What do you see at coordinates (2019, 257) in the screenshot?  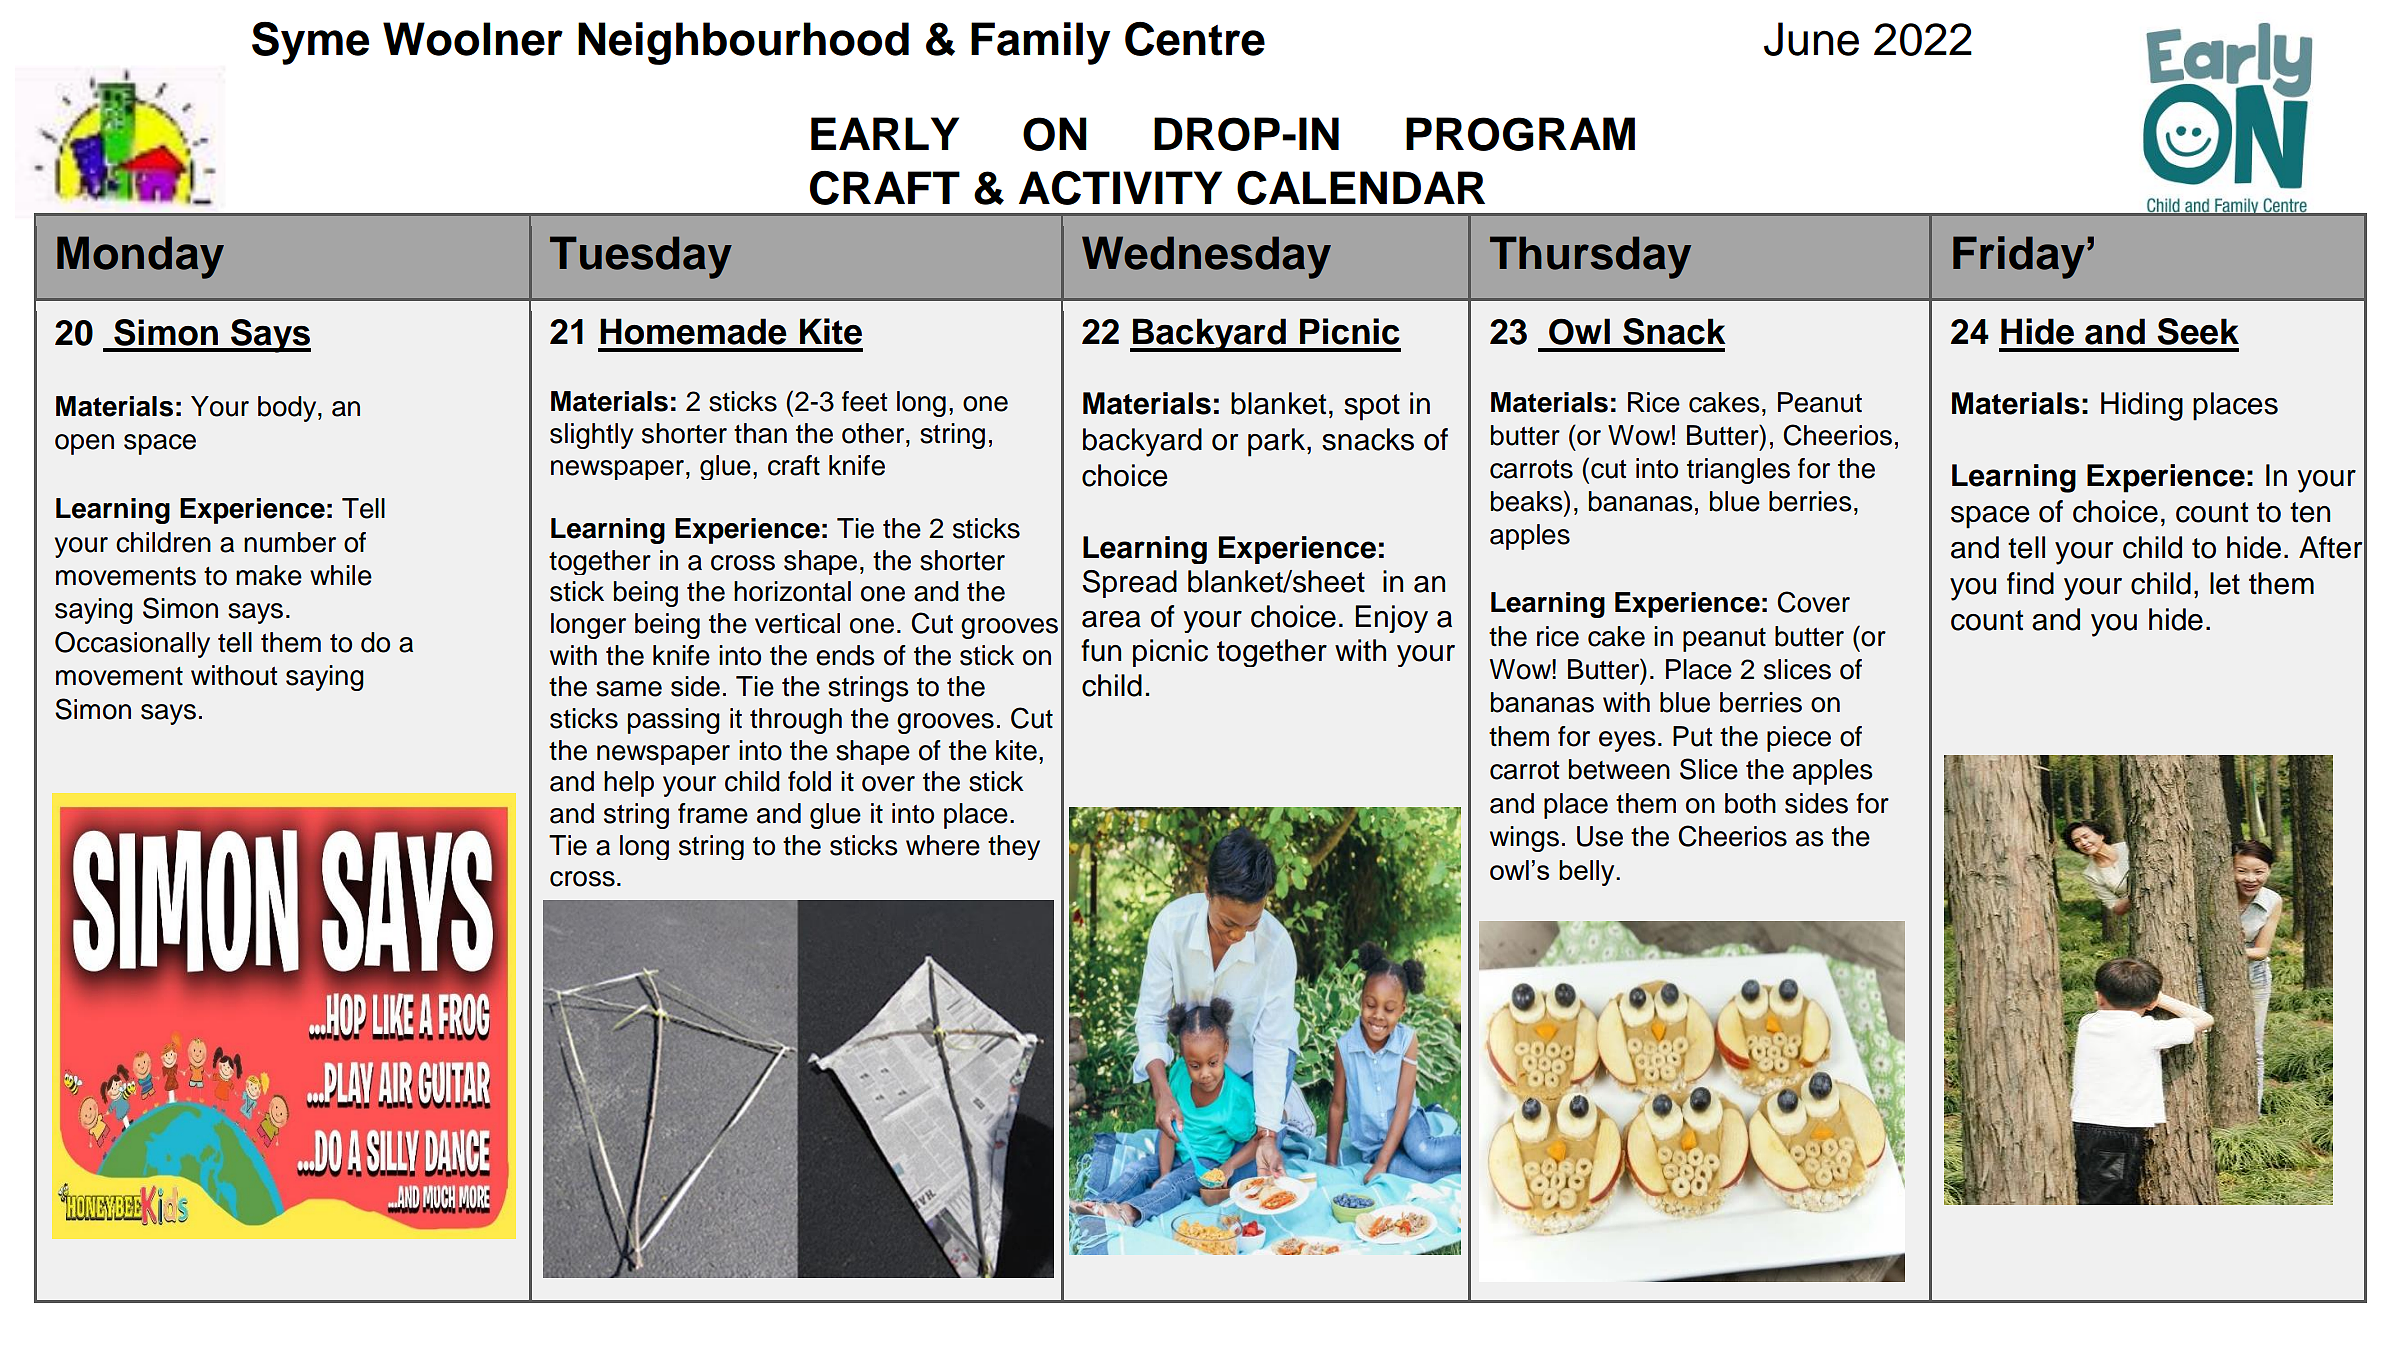 I see `Friday` at bounding box center [2019, 257].
